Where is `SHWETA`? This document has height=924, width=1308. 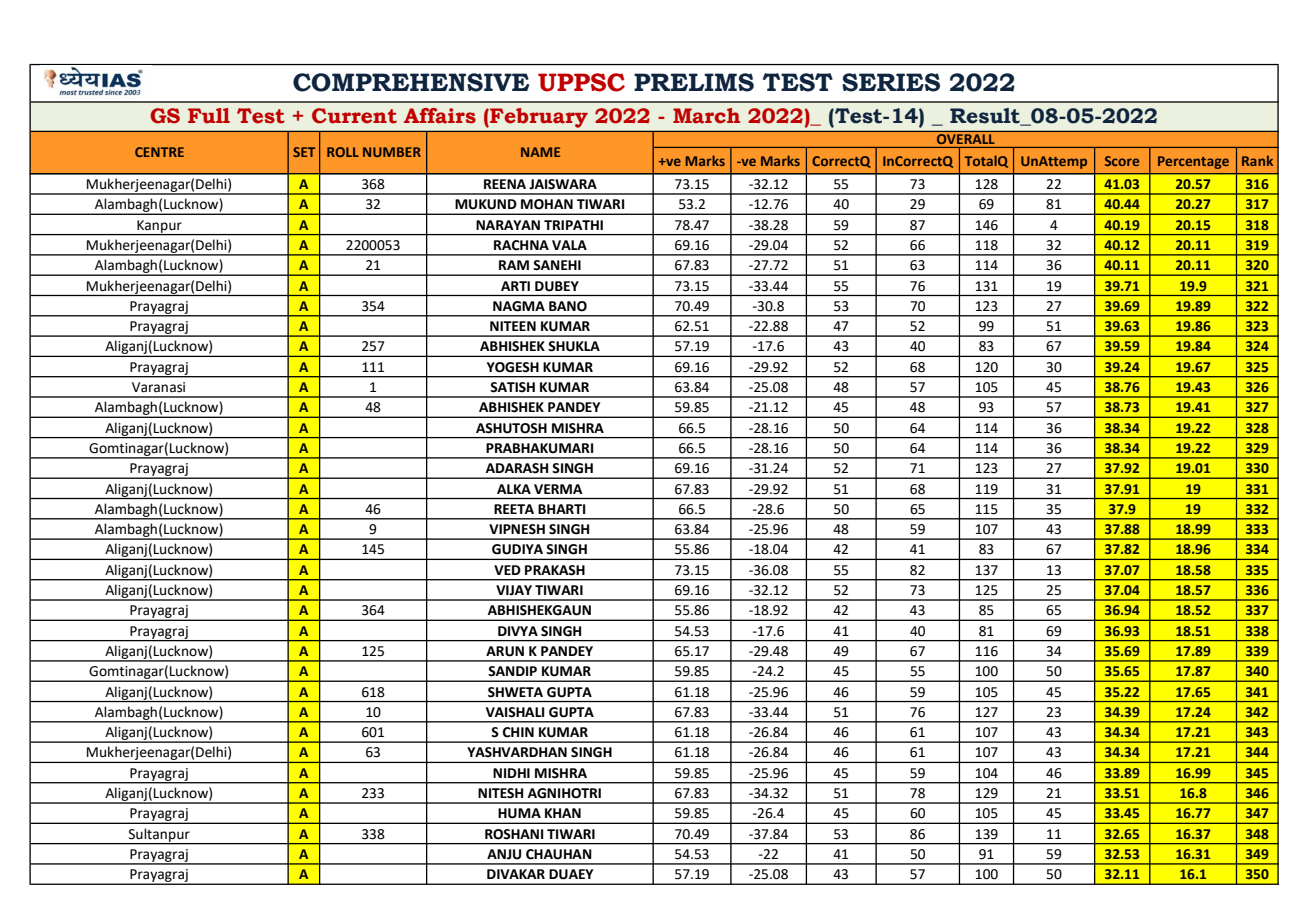 SHWETA is located at coordinates (515, 692).
